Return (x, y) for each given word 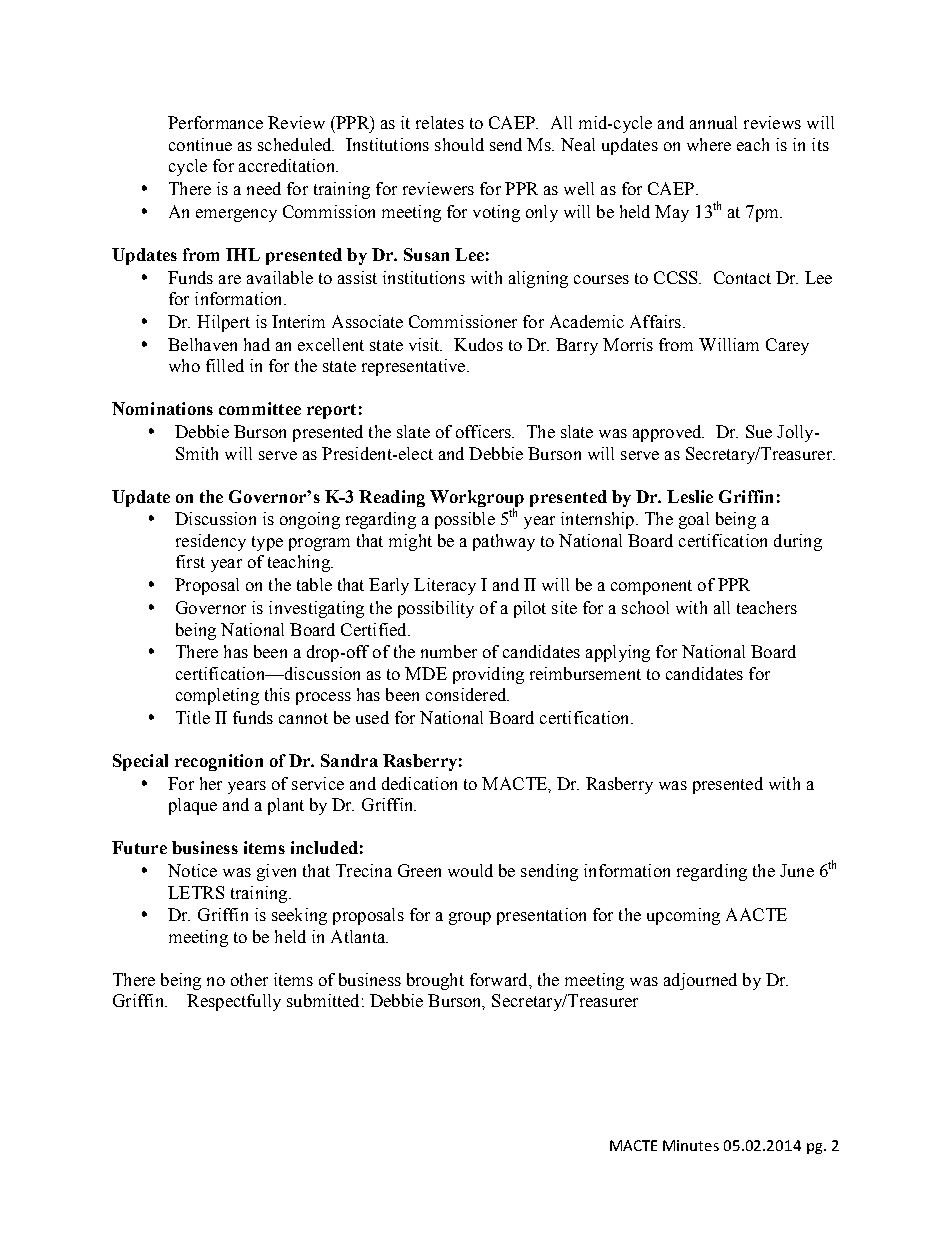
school (645, 607)
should (459, 144)
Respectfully (234, 1002)
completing (217, 696)
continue (200, 144)
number (449, 651)
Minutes (691, 1145)
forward (500, 979)
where (709, 144)
